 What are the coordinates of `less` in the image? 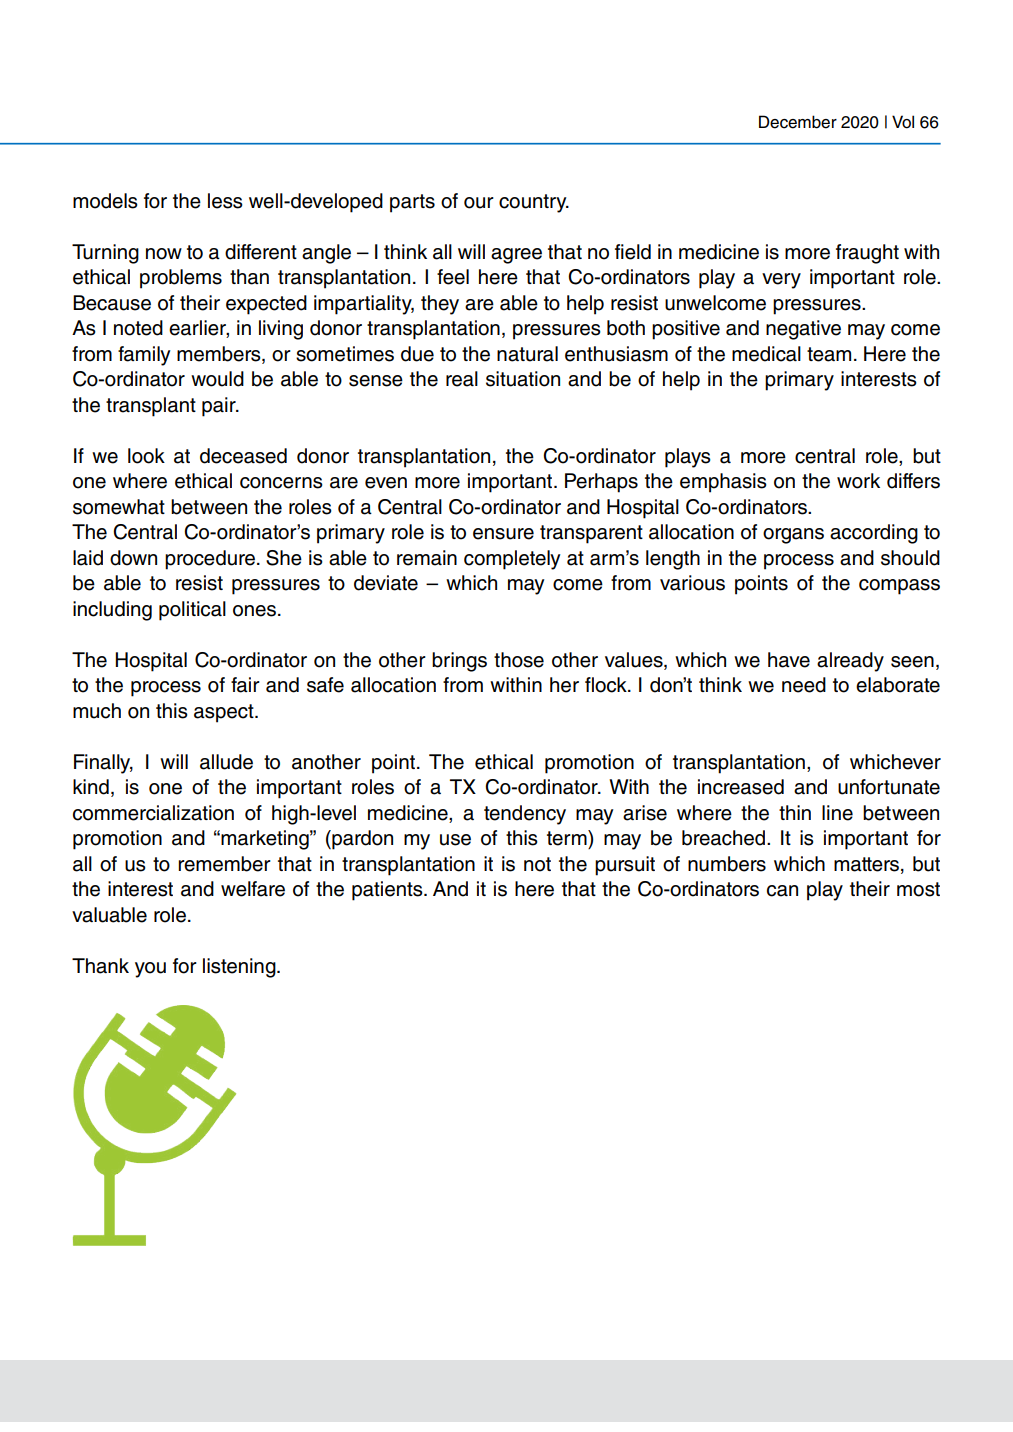 It's located at (225, 201).
